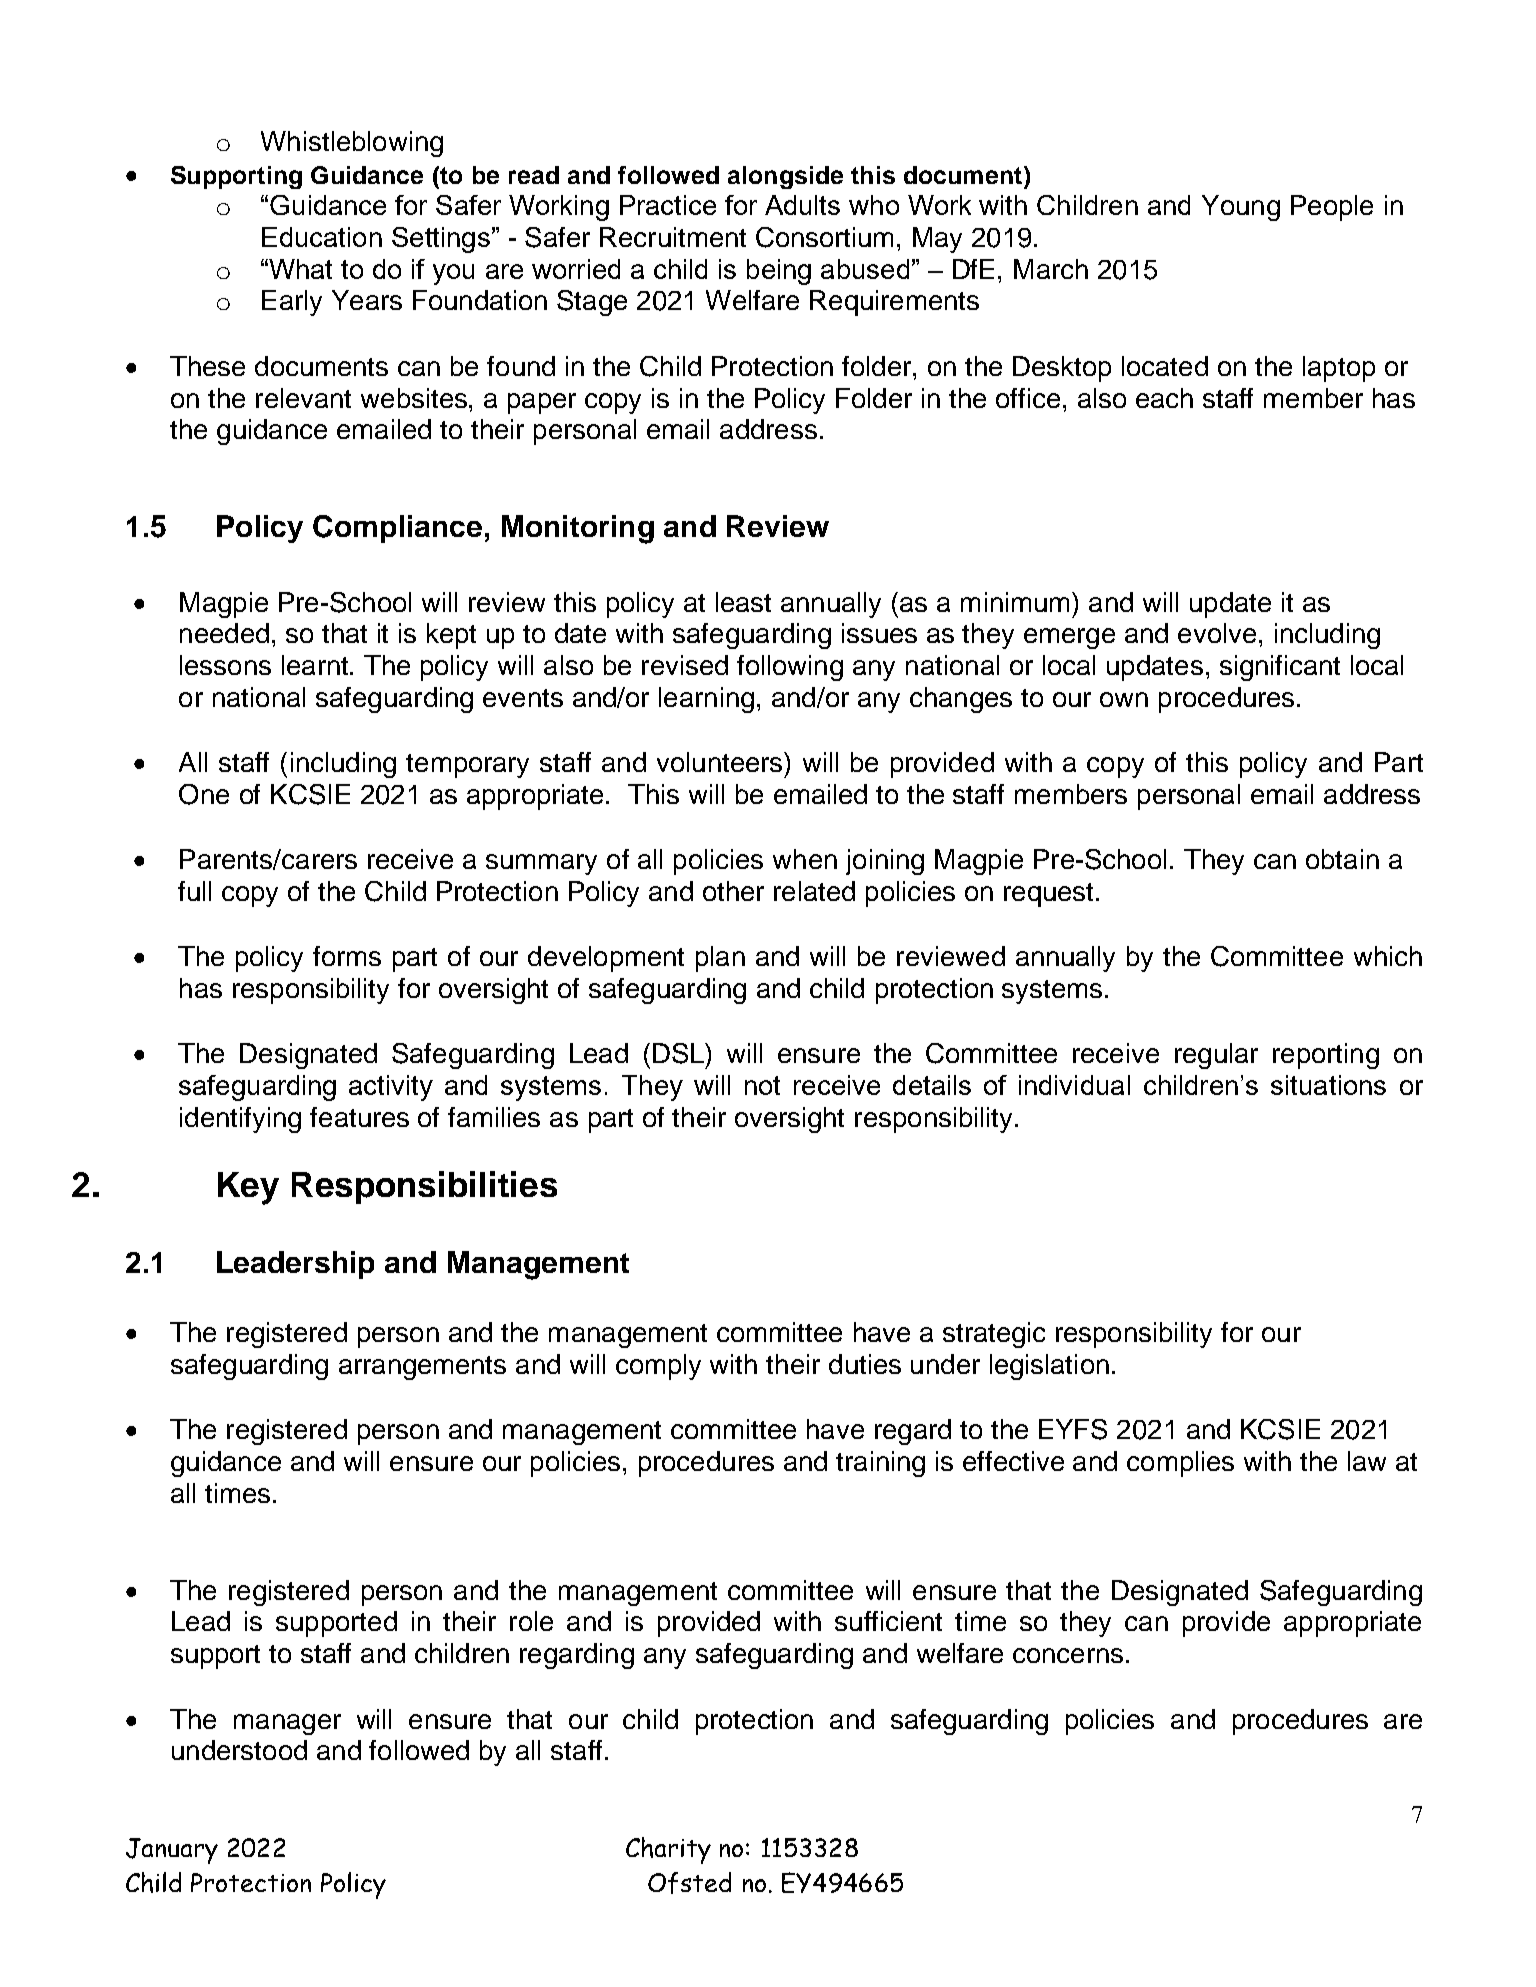  I want to click on obtain, so click(1342, 859).
